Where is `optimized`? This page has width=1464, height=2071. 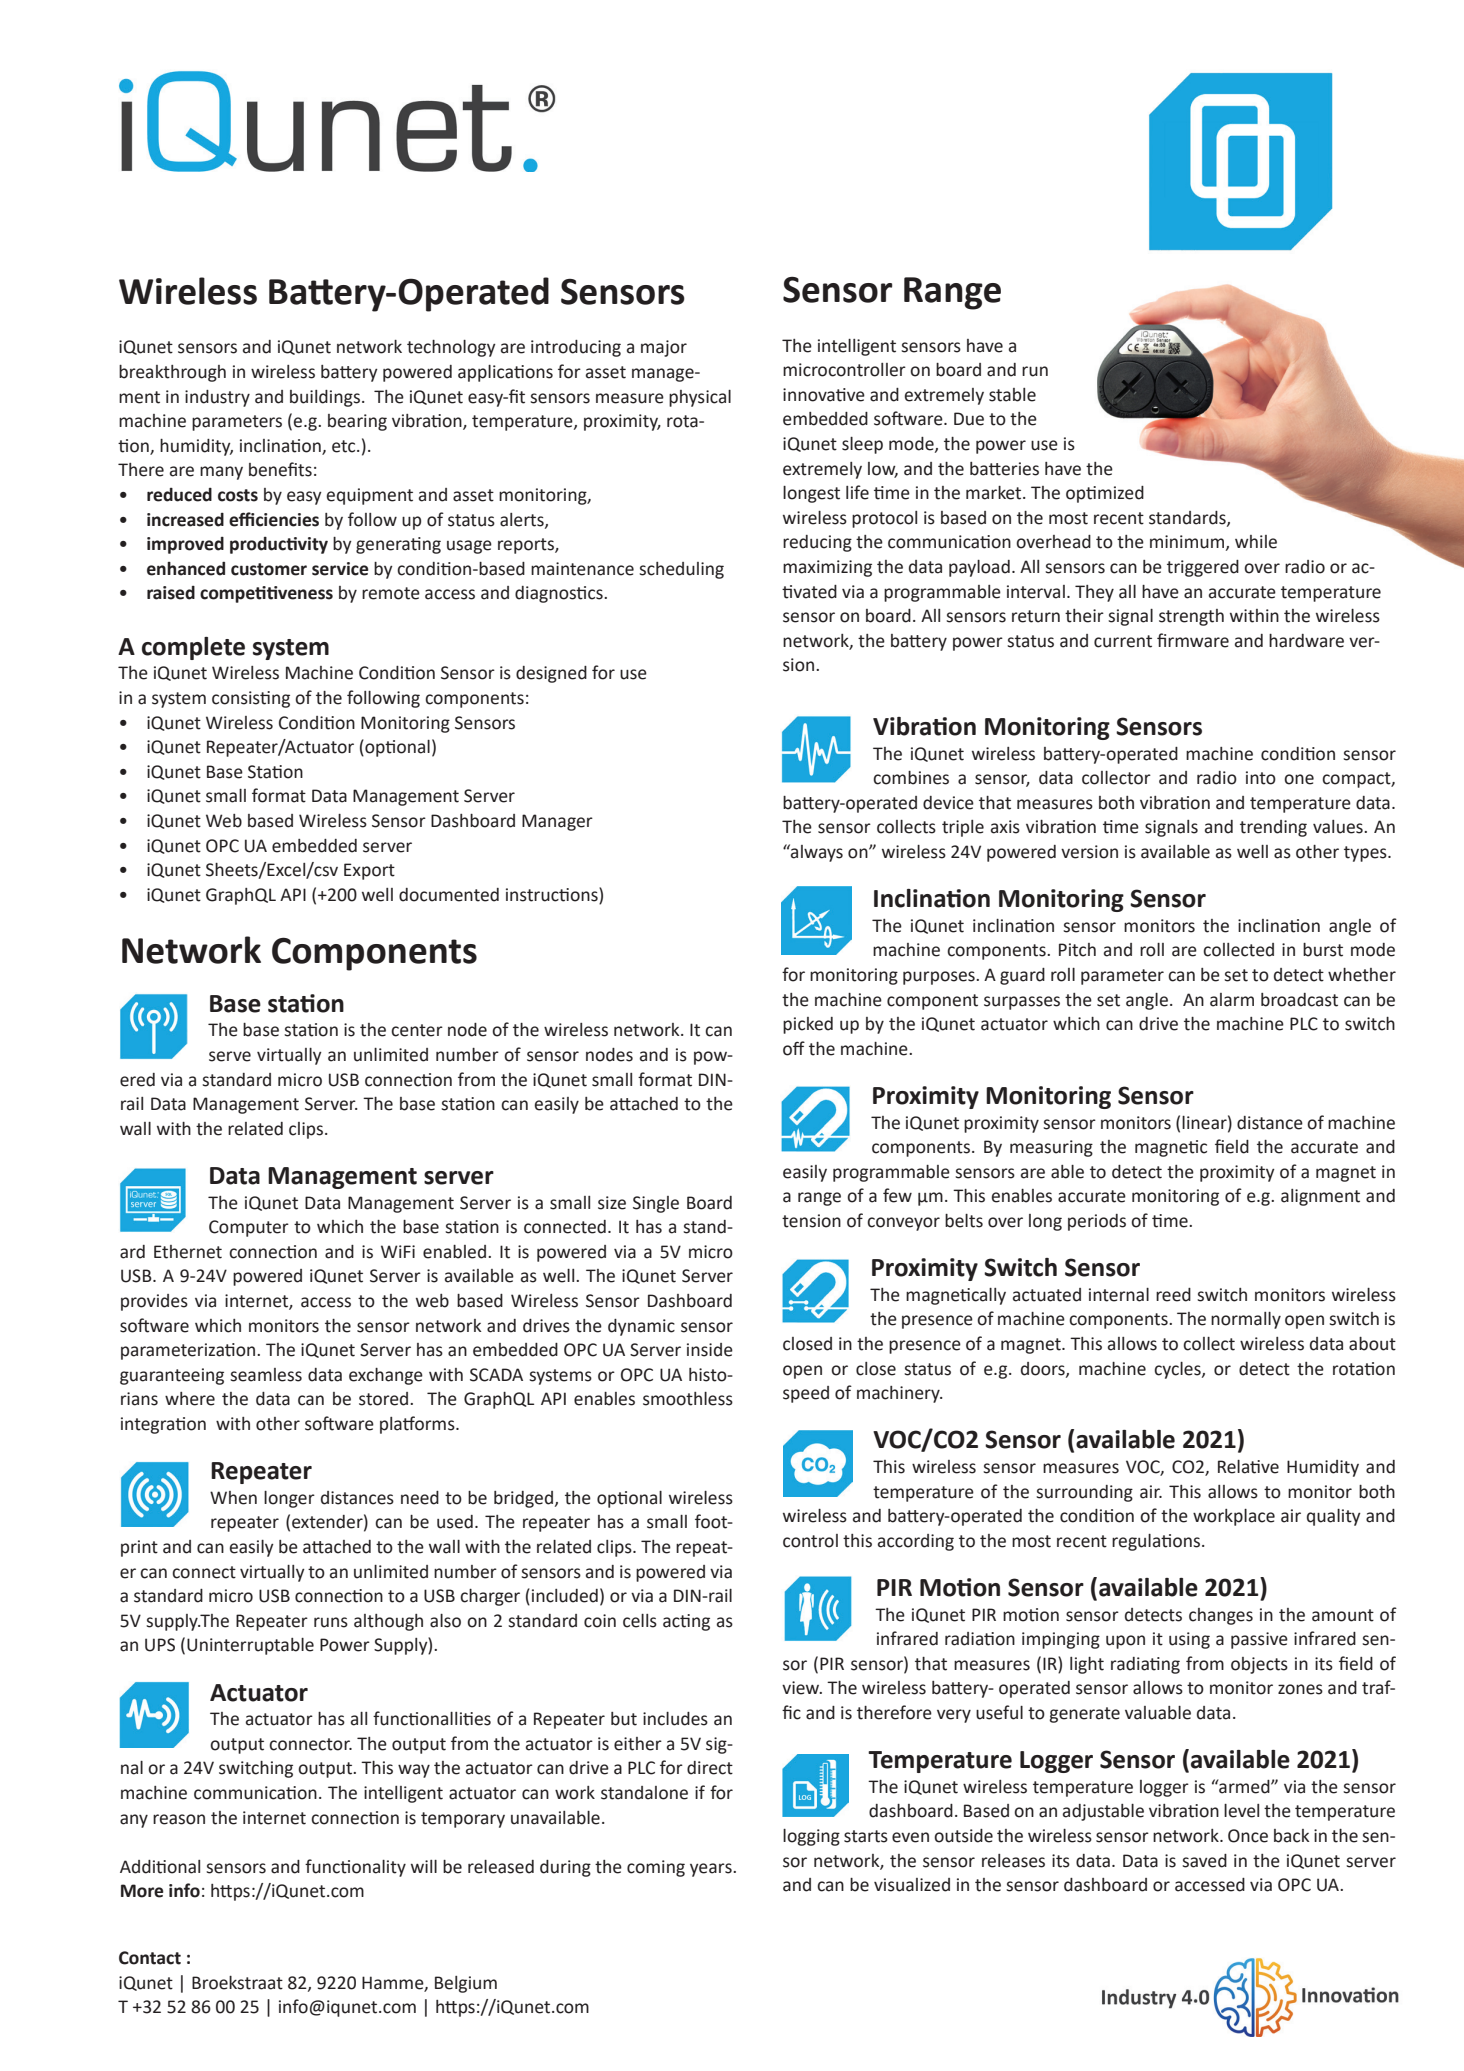
optimized is located at coordinates (1105, 494).
